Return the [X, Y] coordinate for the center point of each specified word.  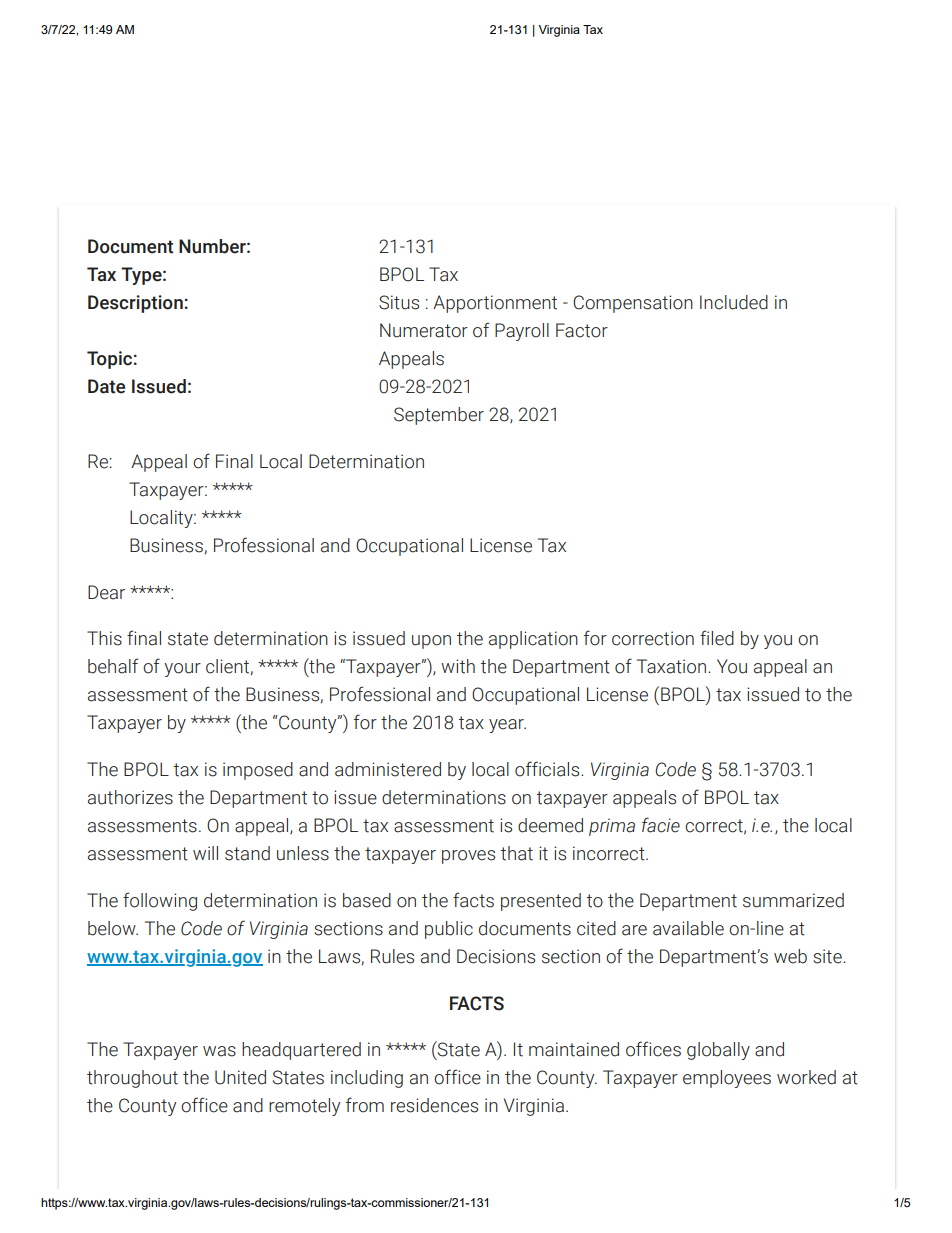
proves [468, 857]
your [182, 670]
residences [434, 1105]
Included [734, 302]
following [160, 901]
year [507, 726]
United [240, 1077]
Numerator [424, 330]
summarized [793, 900]
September [439, 416]
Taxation [673, 666]
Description [135, 304]
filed [717, 638]
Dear [106, 592]
